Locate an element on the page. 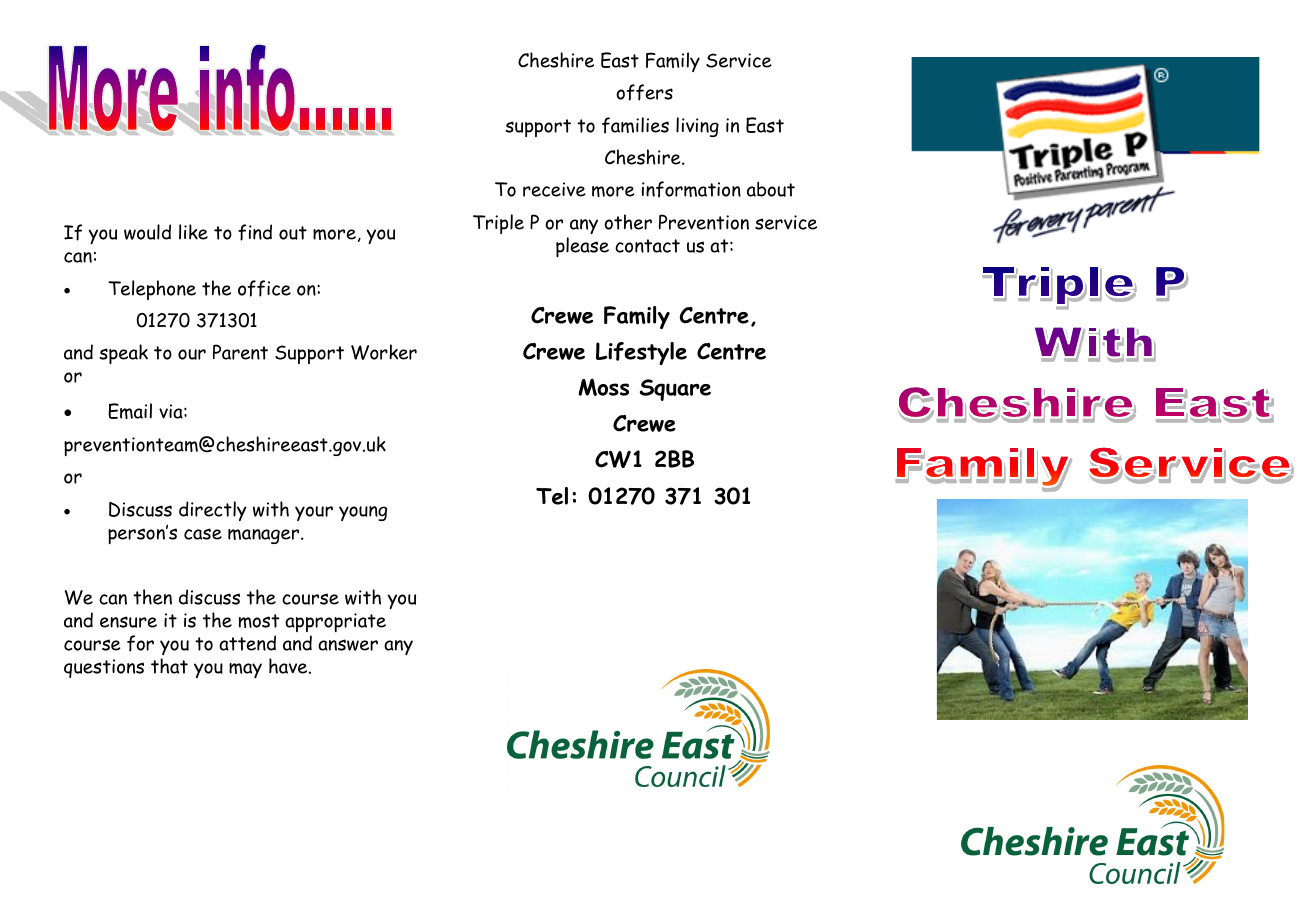 This page has height=924, width=1308. Moss is located at coordinates (604, 387).
